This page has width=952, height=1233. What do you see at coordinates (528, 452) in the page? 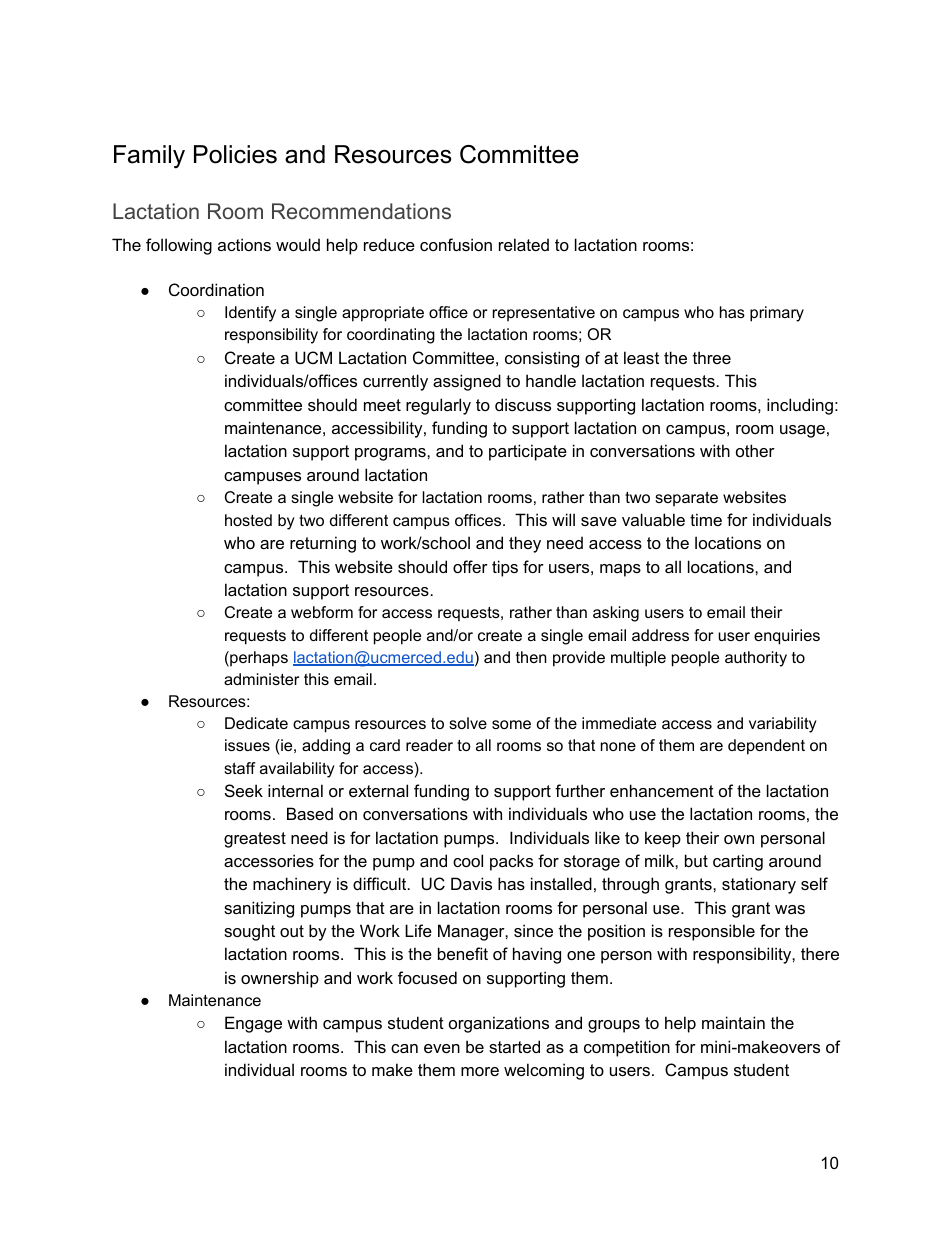
I see `participate` at bounding box center [528, 452].
